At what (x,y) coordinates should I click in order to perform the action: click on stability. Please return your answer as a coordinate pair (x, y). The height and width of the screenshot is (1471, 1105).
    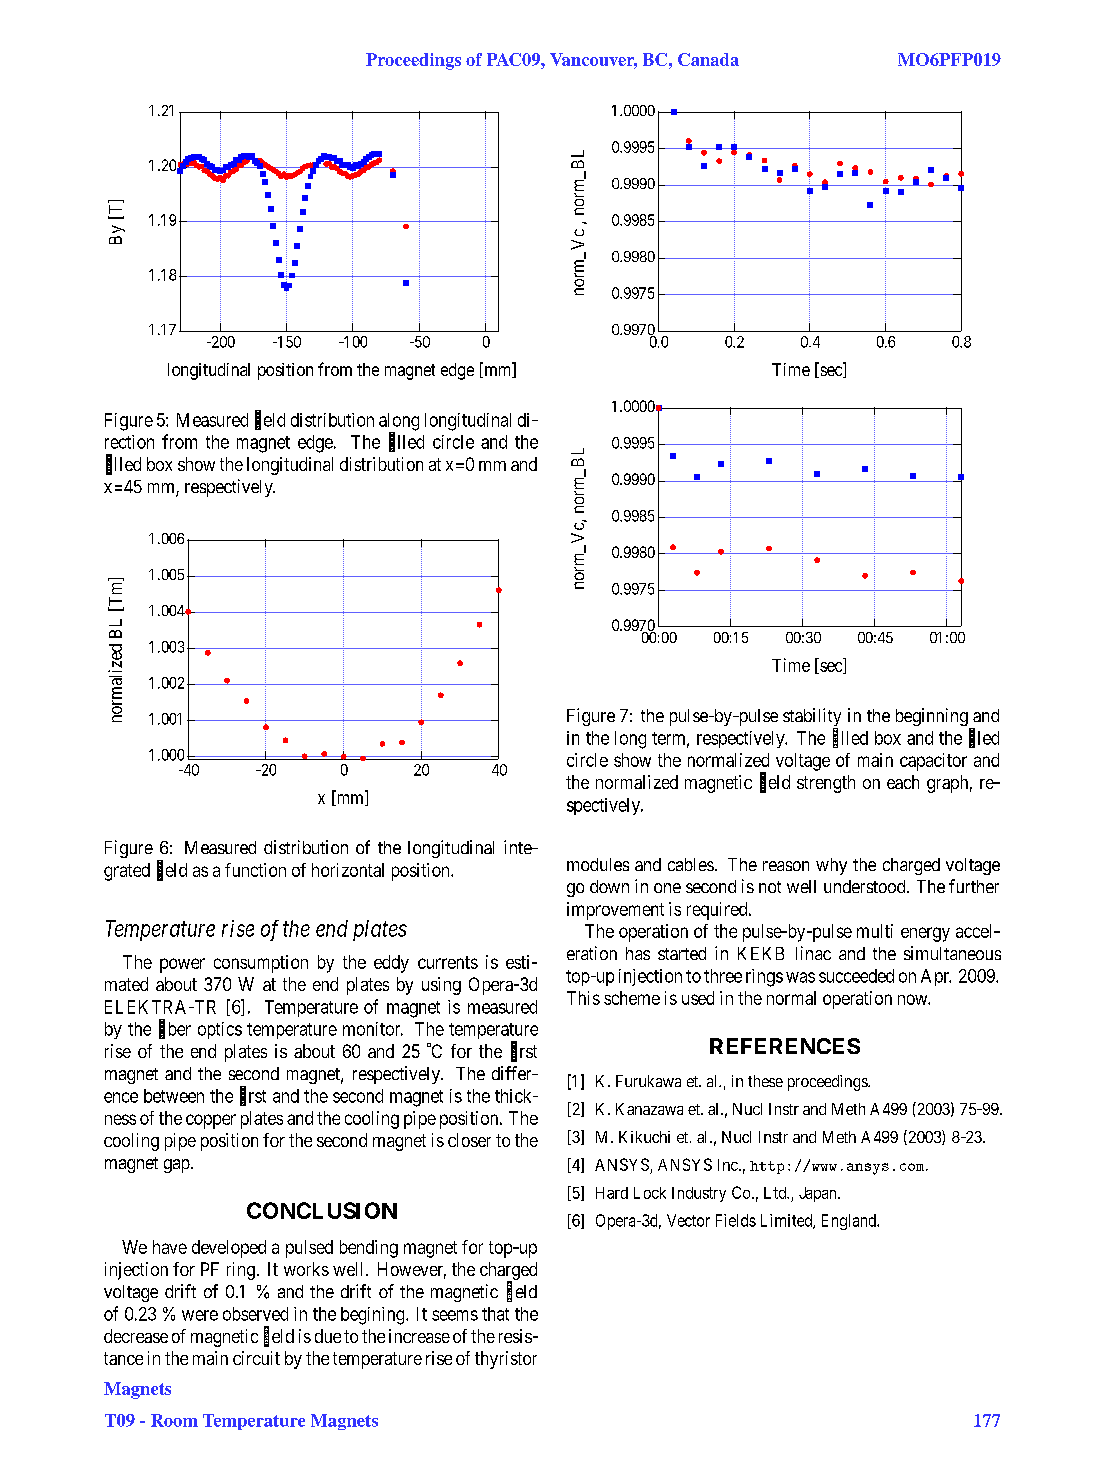
    Looking at the image, I should click on (812, 718).
